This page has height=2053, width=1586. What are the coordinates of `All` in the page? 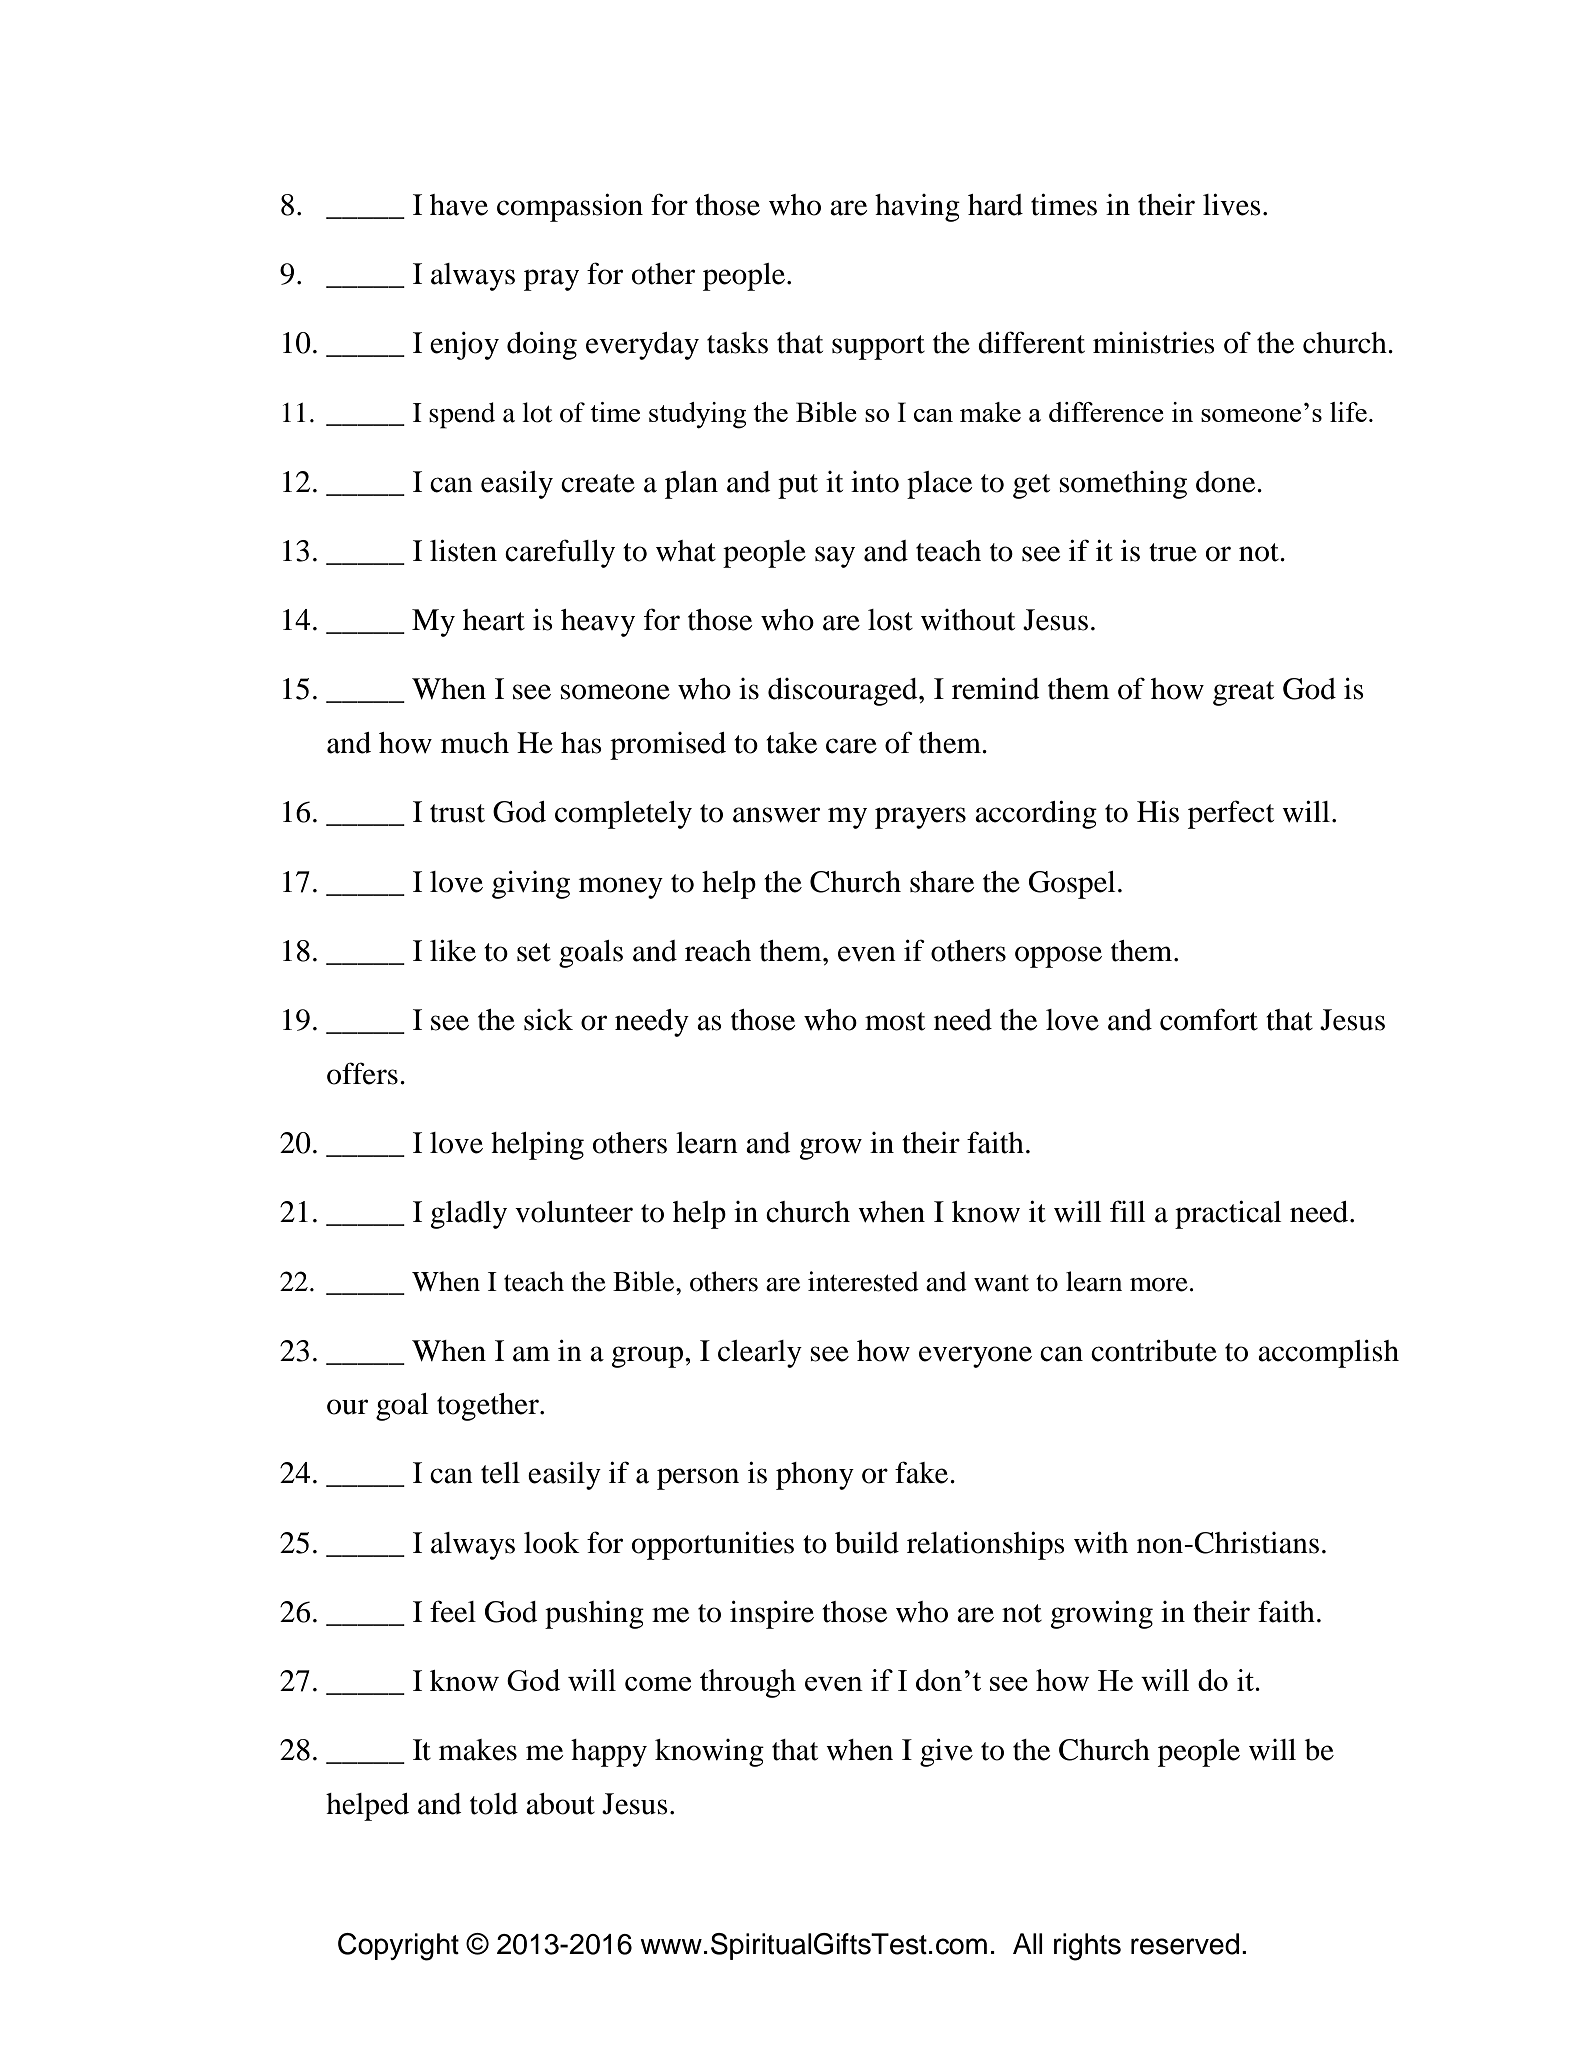 It's located at (1028, 1943).
